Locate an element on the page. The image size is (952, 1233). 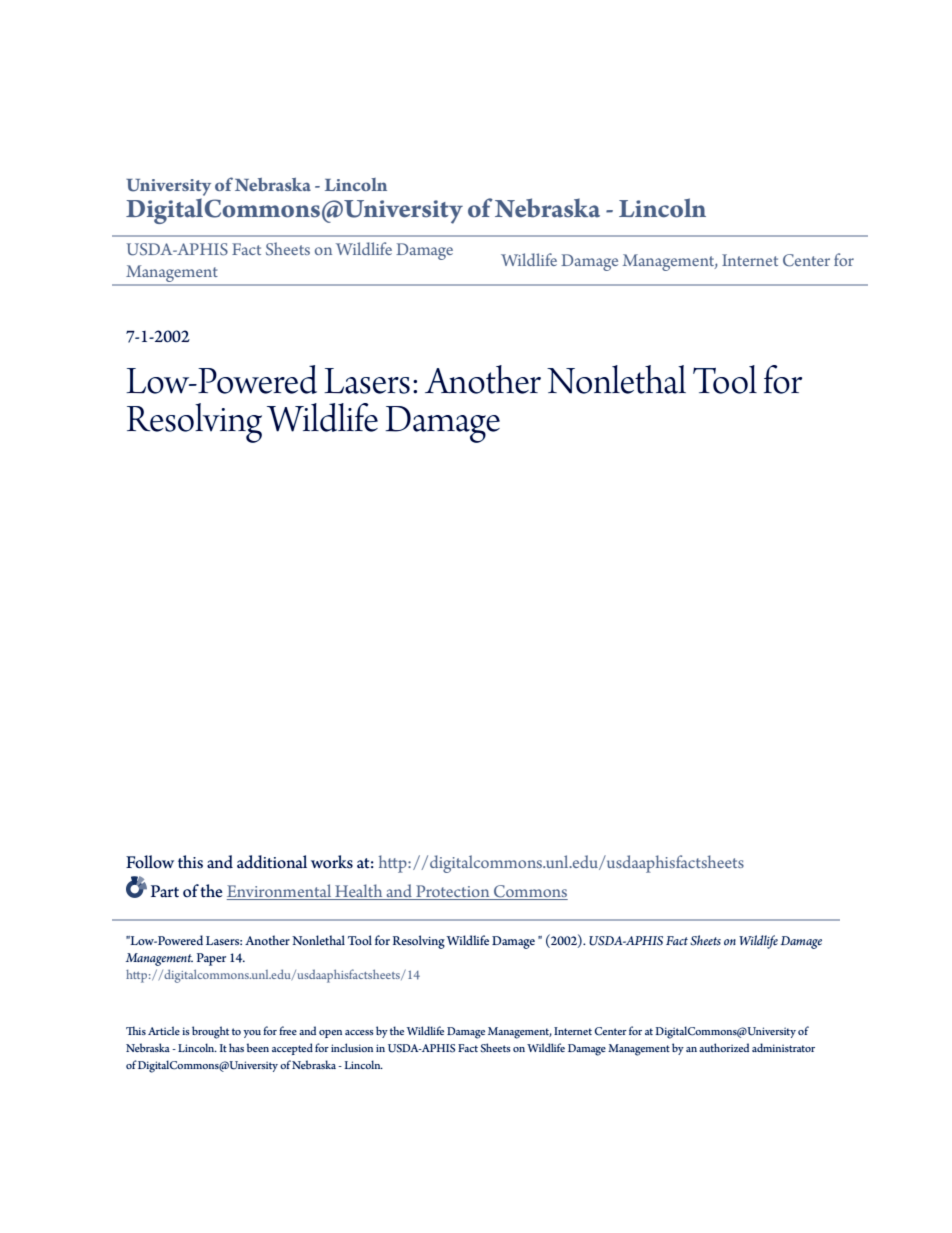
authorized is located at coordinates (724, 1047).
